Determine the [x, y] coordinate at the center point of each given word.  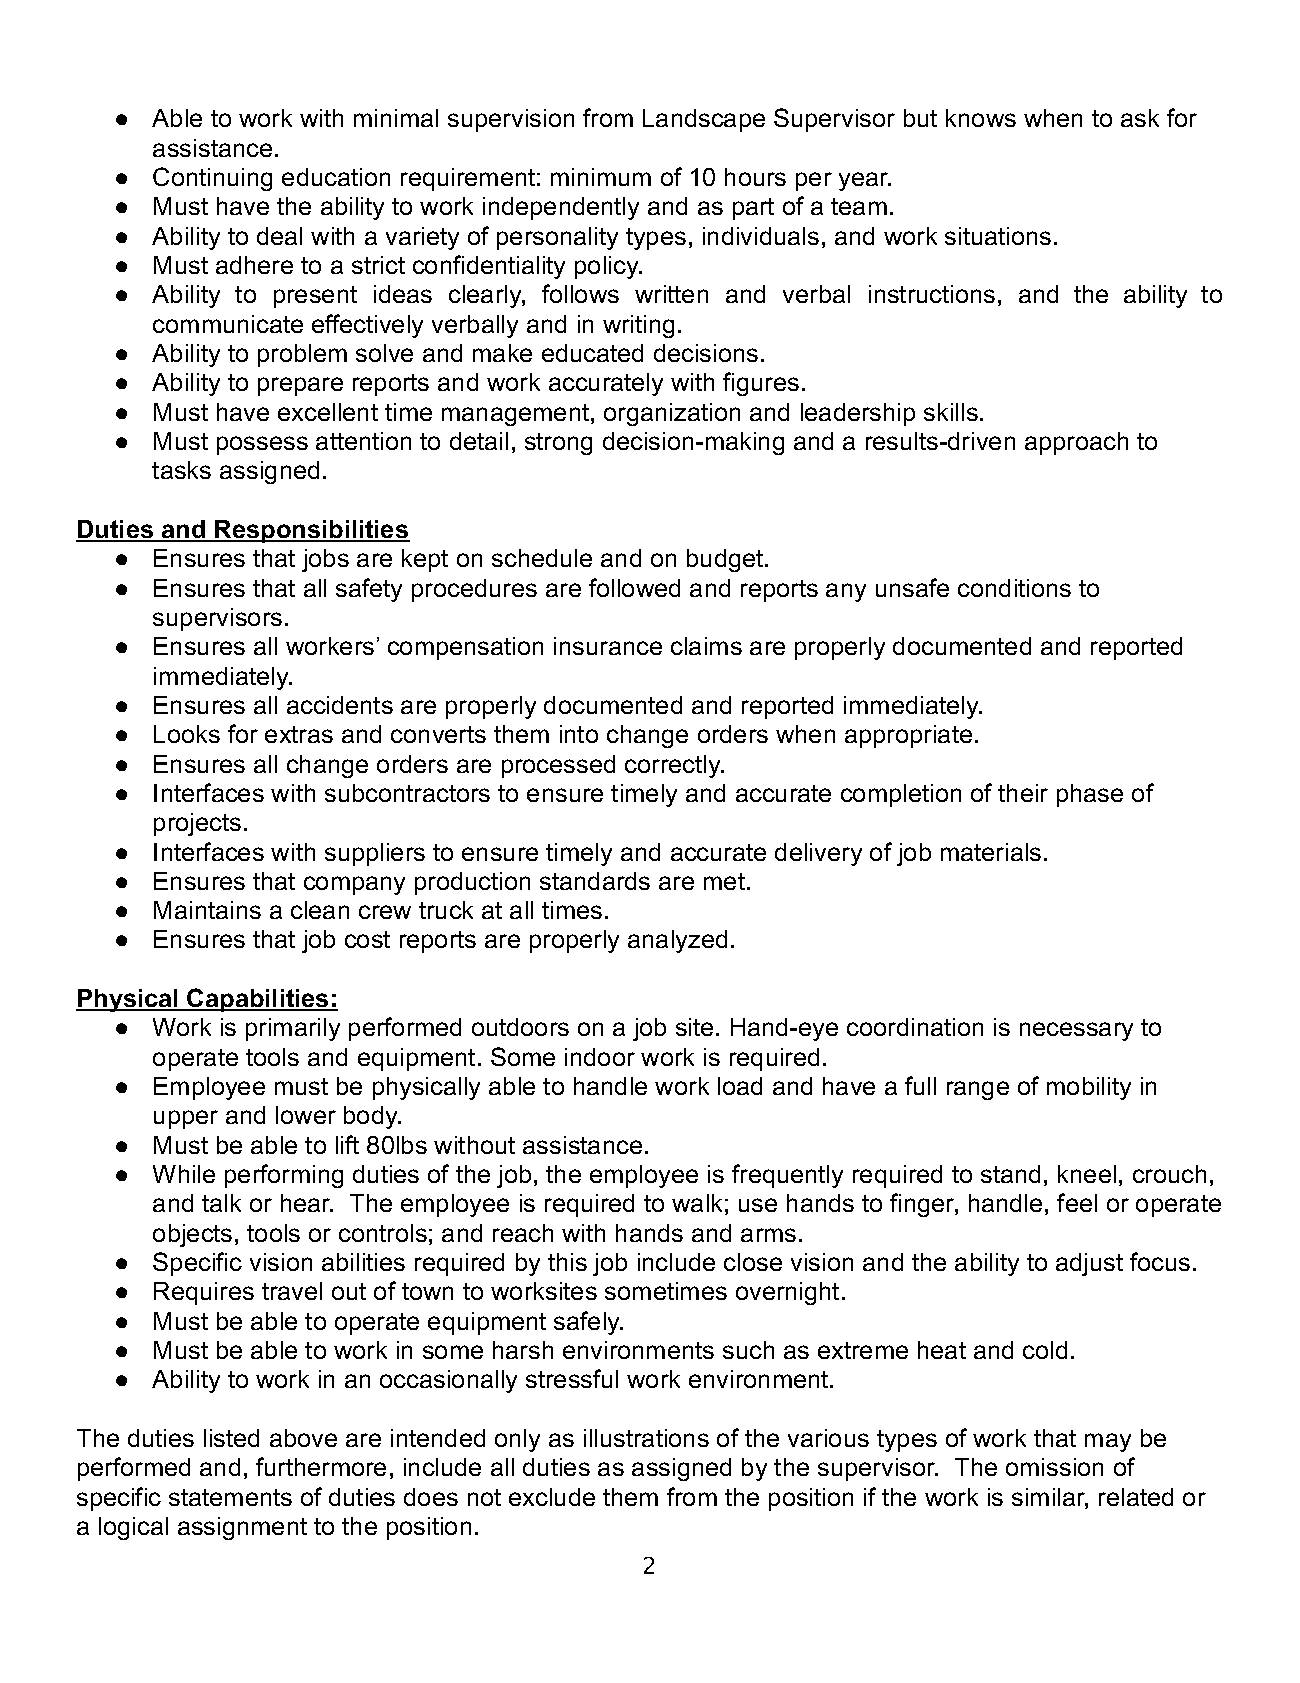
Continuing [212, 179]
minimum [601, 177]
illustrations [646, 1438]
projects [197, 824]
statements [230, 1497]
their [1023, 793]
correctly [674, 766]
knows [981, 118]
